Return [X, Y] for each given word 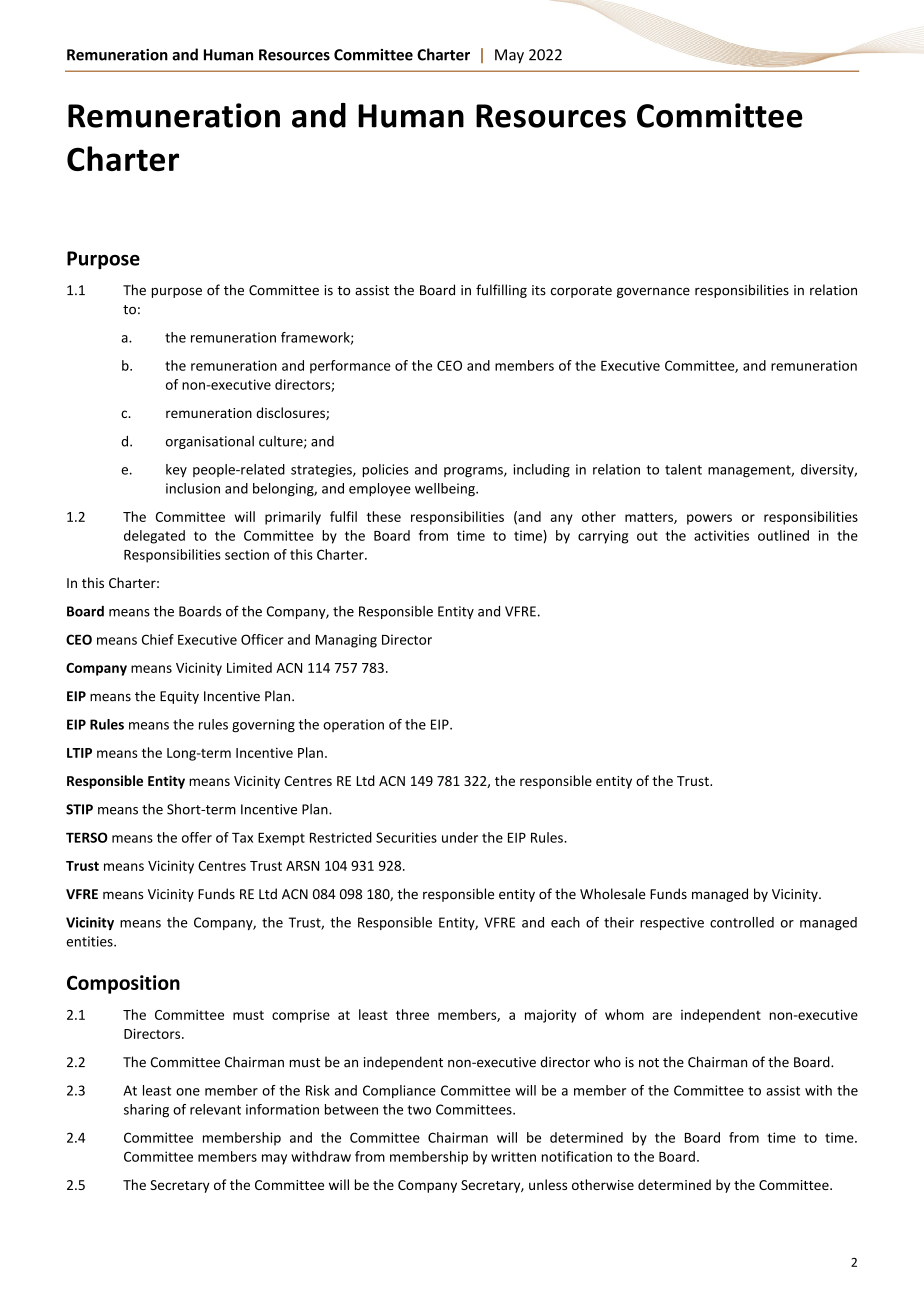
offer [197, 837]
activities [721, 535]
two [419, 1110]
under [460, 837]
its [539, 290]
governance [653, 292]
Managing [346, 641]
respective [672, 923]
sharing [146, 1111]
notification [577, 1156]
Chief [158, 639]
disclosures [291, 413]
